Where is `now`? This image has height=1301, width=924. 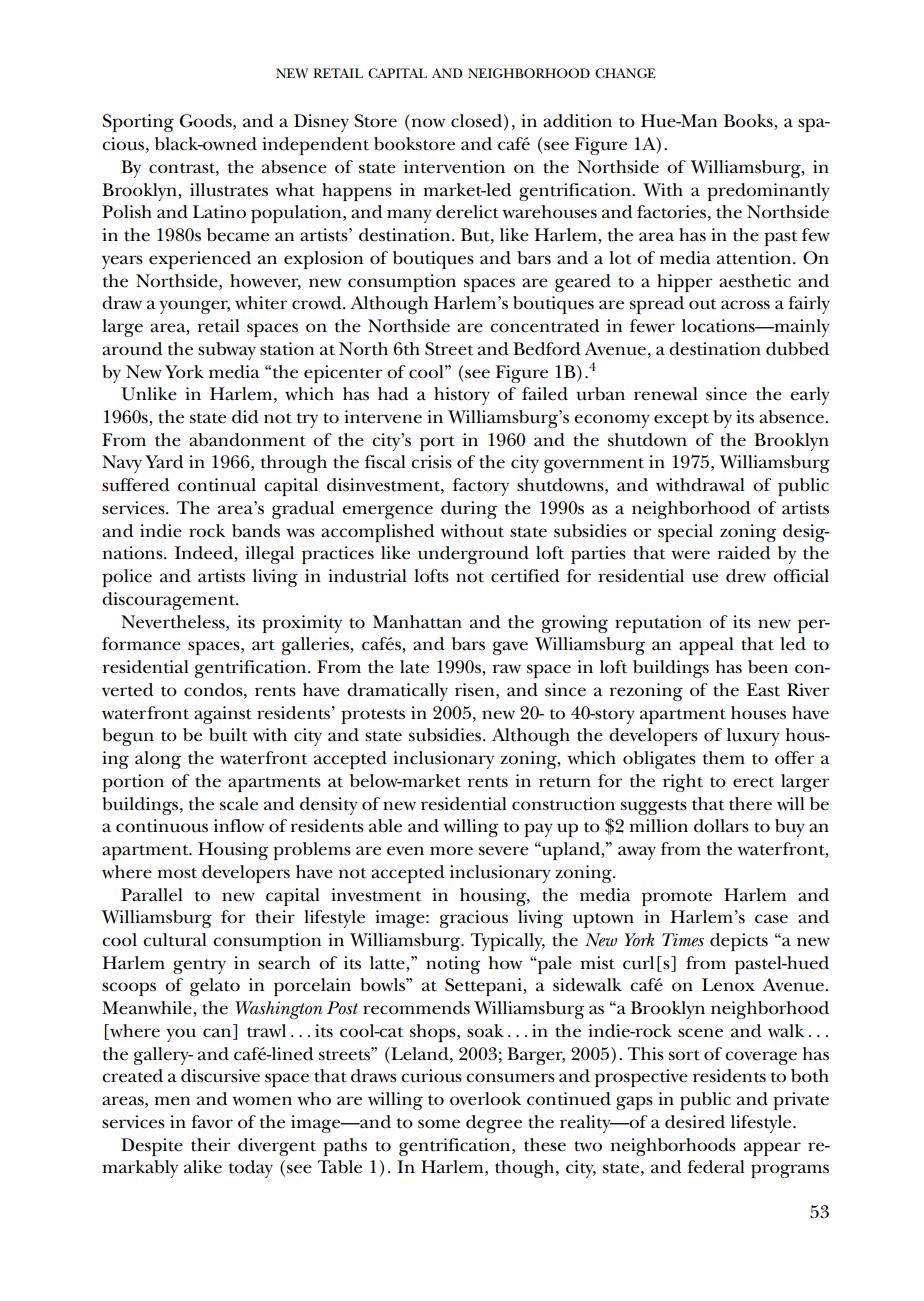 now is located at coordinates (428, 123).
